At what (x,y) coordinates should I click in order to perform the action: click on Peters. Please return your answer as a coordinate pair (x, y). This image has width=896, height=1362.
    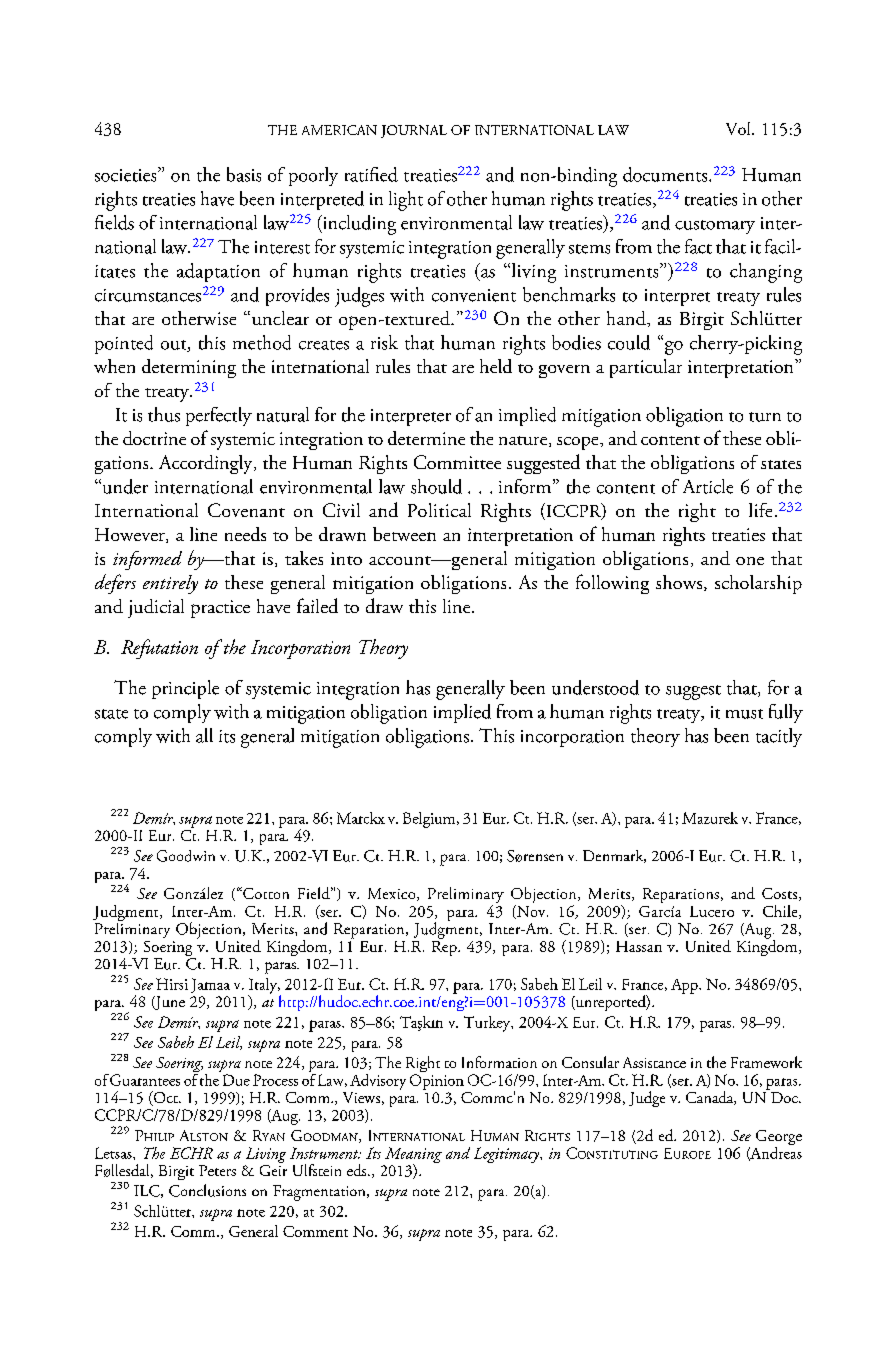
    Looking at the image, I should click on (217, 1170).
